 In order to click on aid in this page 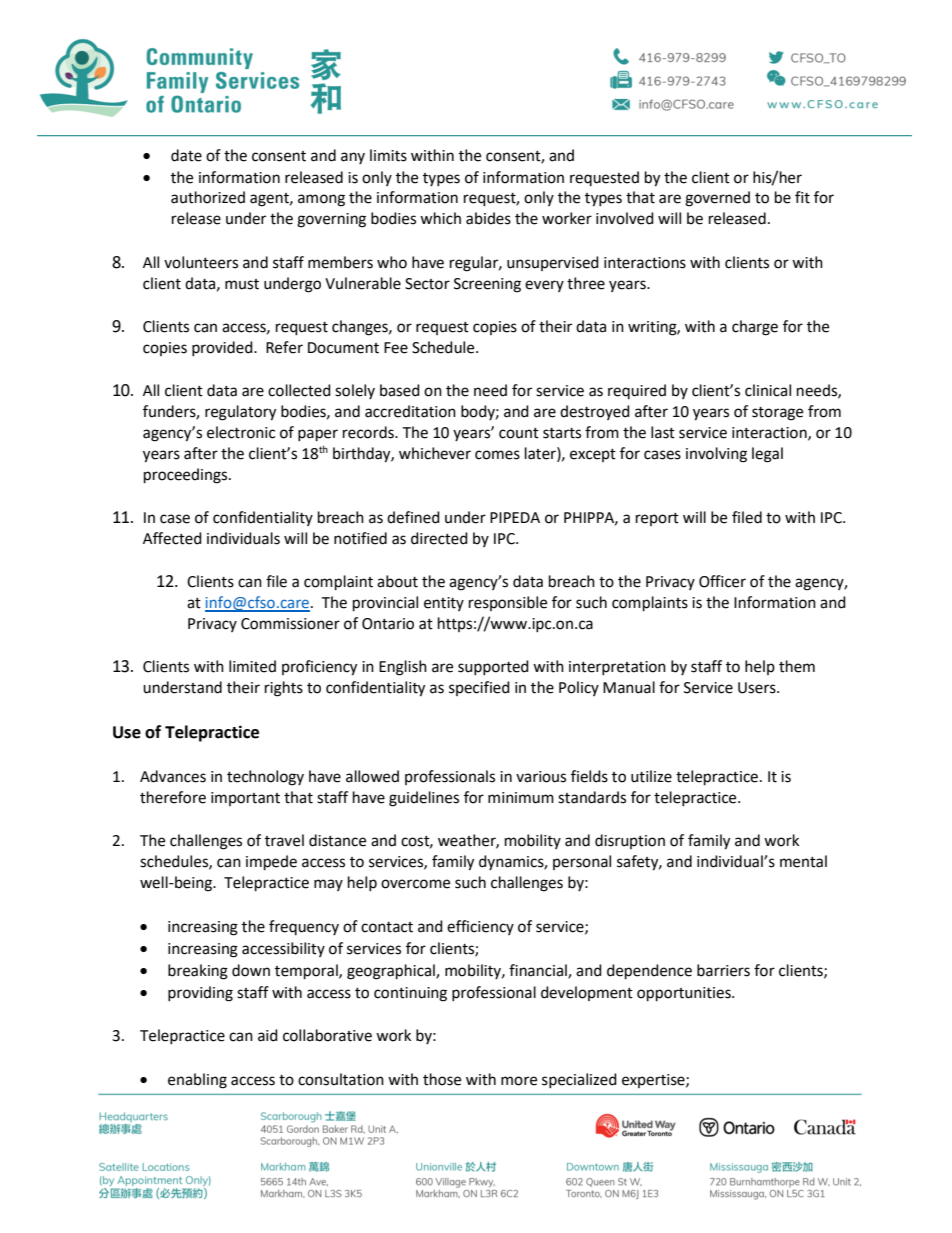, I will do `click(268, 1035)`.
